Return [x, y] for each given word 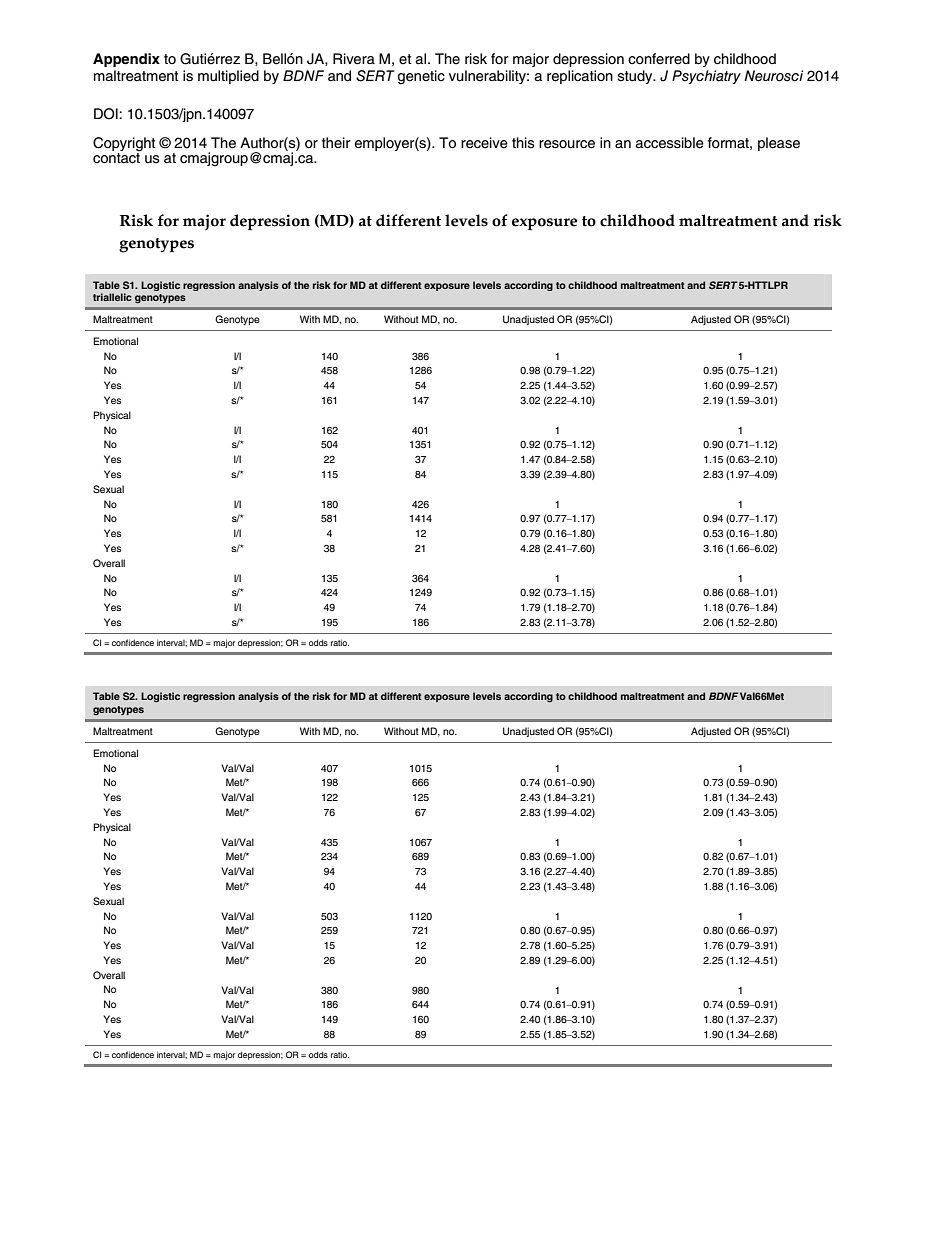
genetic [421, 77]
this [523, 142]
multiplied [228, 77]
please [779, 144]
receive [484, 143]
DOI [106, 114]
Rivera [354, 59]
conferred [659, 59]
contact [117, 157]
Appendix [126, 60]
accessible [669, 143]
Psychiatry [706, 77]
